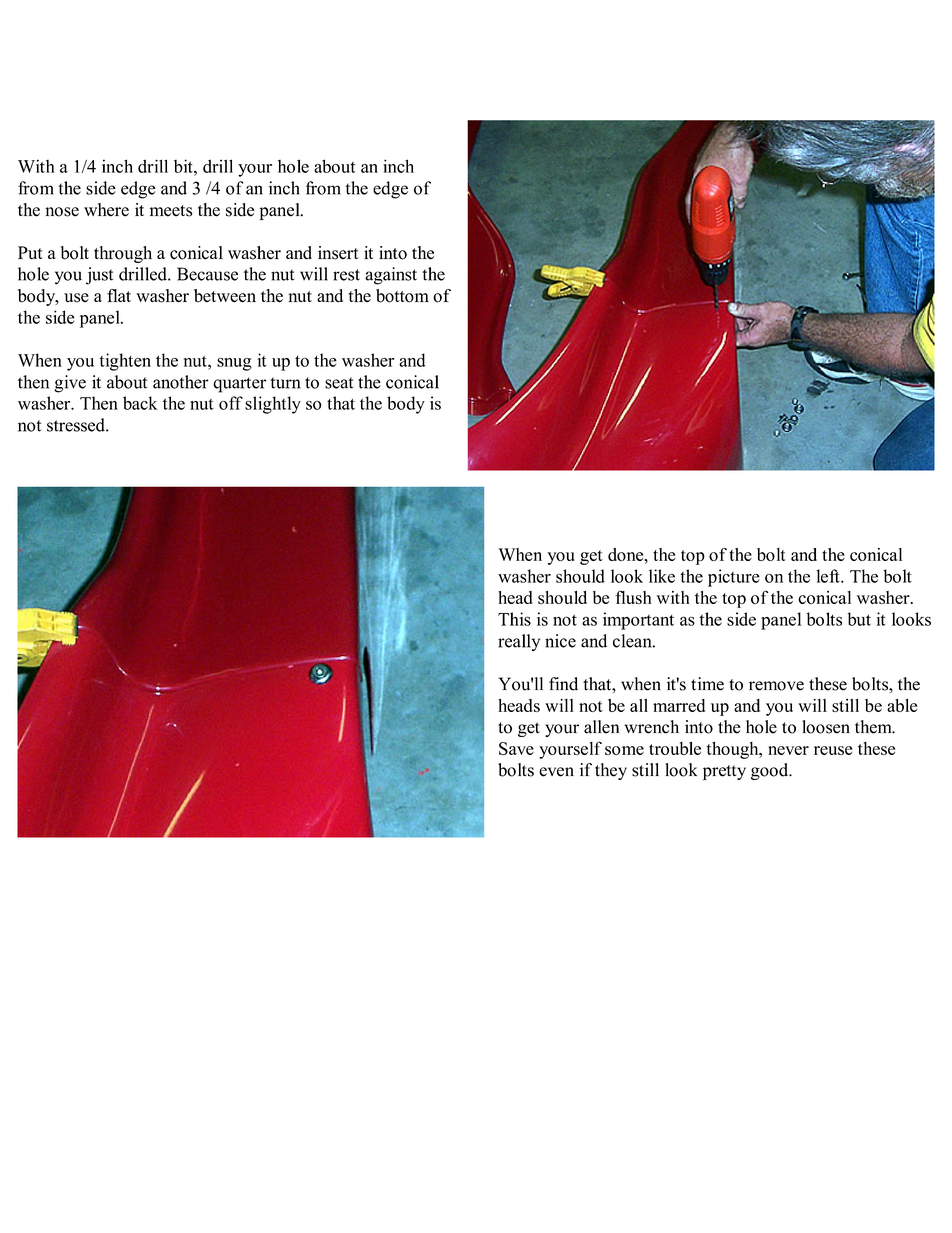 This page has width=952, height=1233. I want to click on left, so click(829, 576).
